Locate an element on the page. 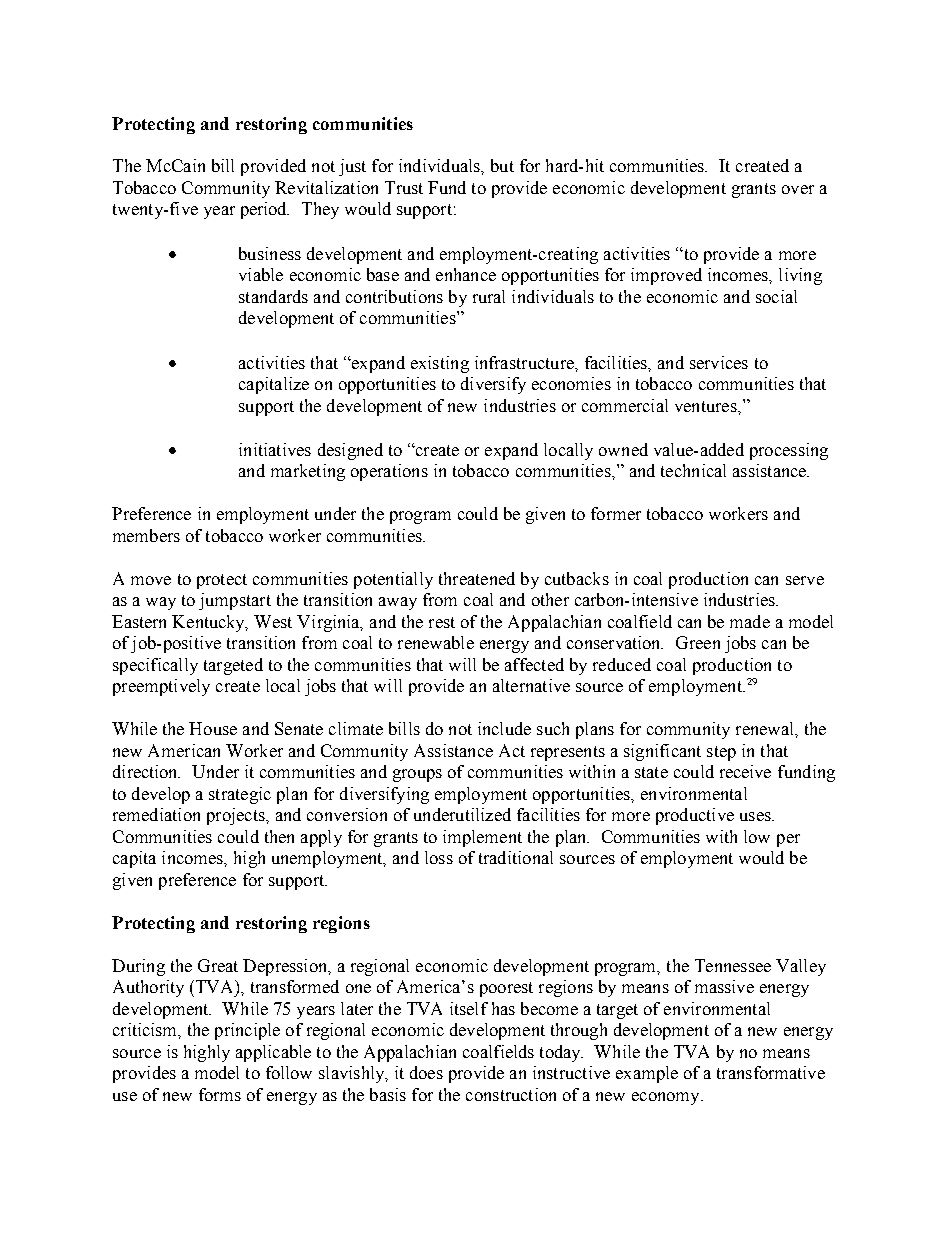 The width and height of the page is (952, 1233). renewable is located at coordinates (436, 642).
